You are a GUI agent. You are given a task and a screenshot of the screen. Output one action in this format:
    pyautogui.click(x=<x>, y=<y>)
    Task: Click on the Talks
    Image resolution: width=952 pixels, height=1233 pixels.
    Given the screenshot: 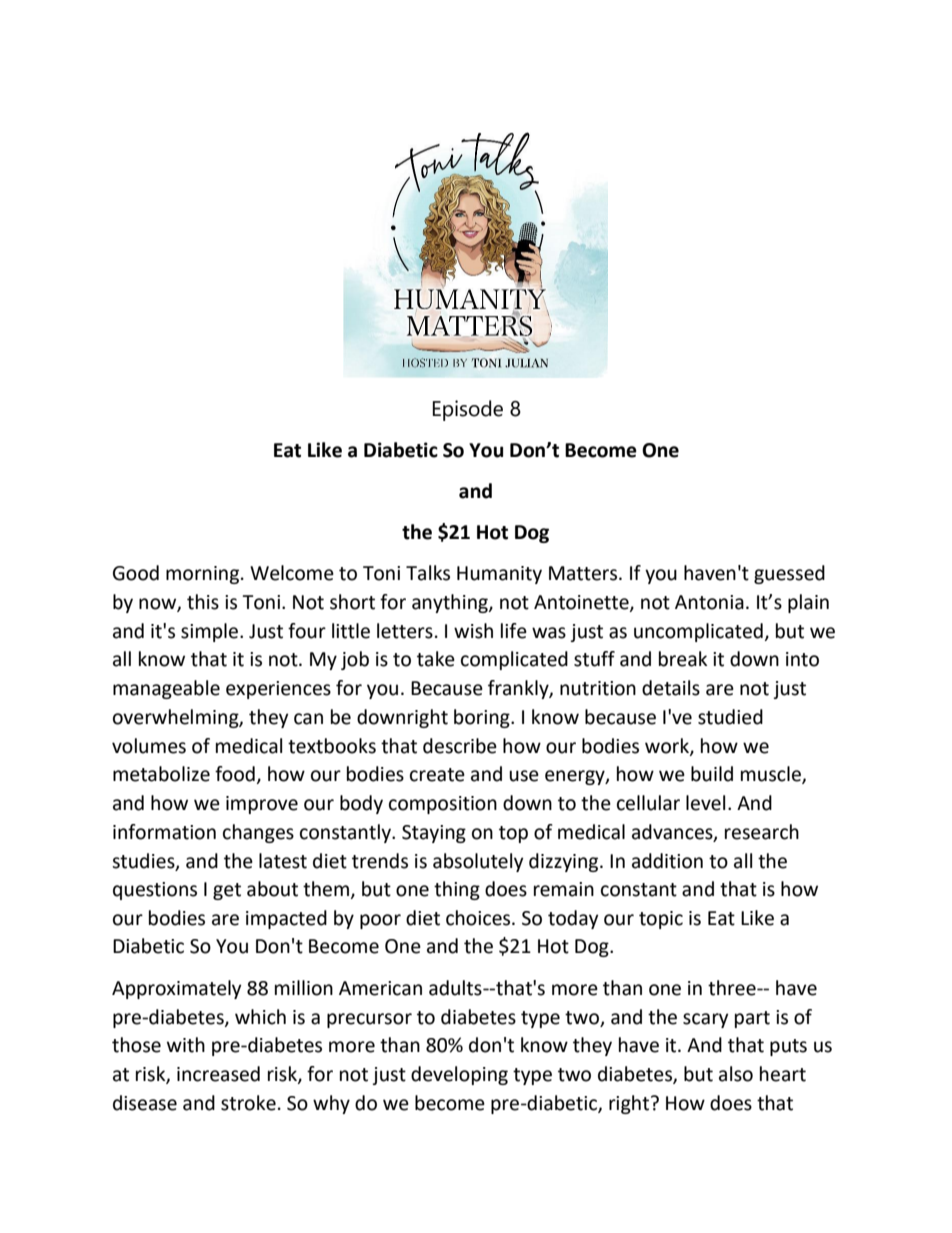 What is the action you would take?
    pyautogui.click(x=428, y=573)
